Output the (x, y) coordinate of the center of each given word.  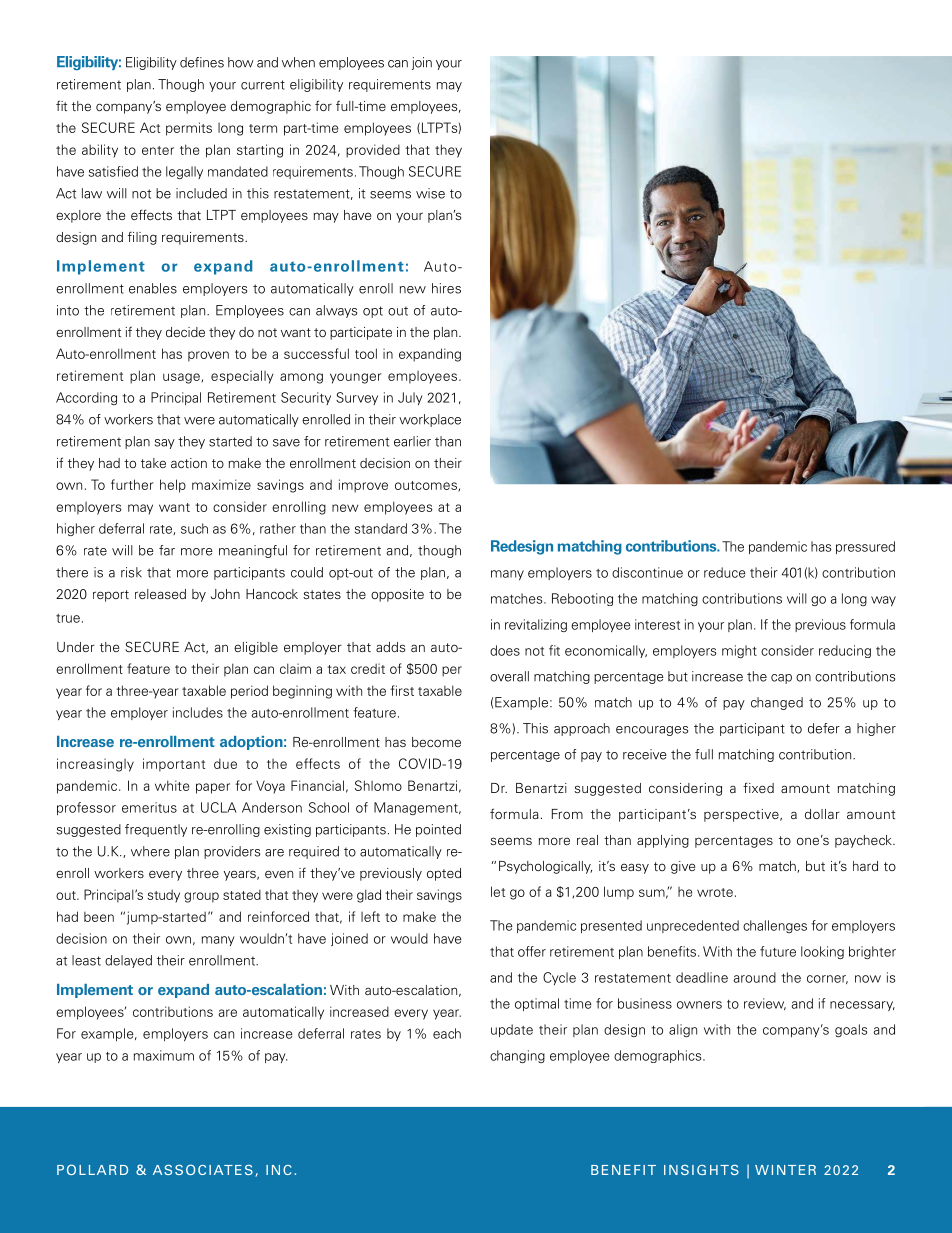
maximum (164, 1055)
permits (189, 129)
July (410, 398)
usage (182, 378)
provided (373, 151)
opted (444, 874)
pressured (865, 547)
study (163, 896)
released (160, 594)
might (739, 651)
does (505, 650)
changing (517, 1056)
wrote (715, 892)
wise (430, 193)
